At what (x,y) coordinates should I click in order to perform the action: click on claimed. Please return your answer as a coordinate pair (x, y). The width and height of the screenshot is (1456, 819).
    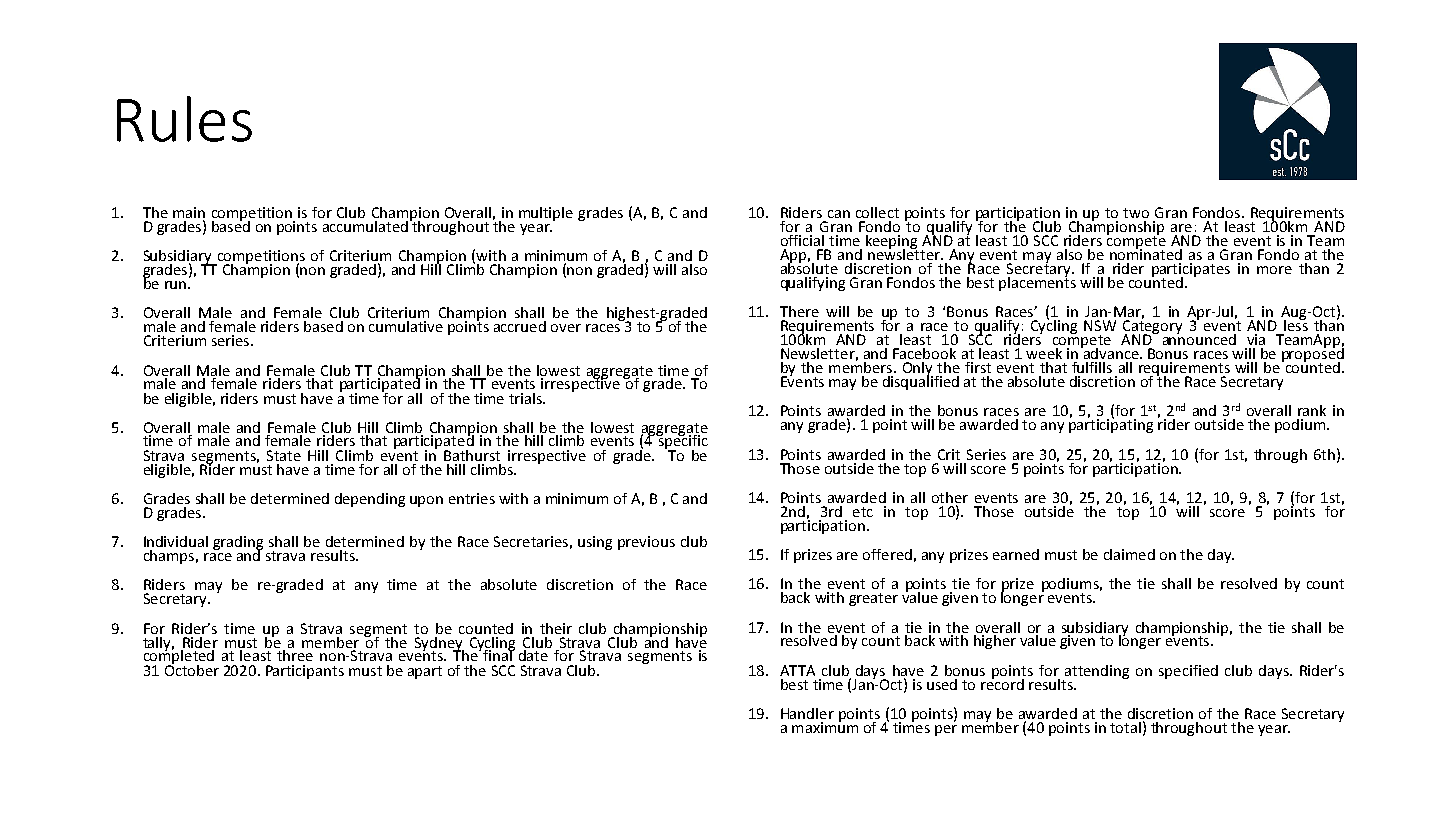
    Looking at the image, I should click on (1129, 554).
